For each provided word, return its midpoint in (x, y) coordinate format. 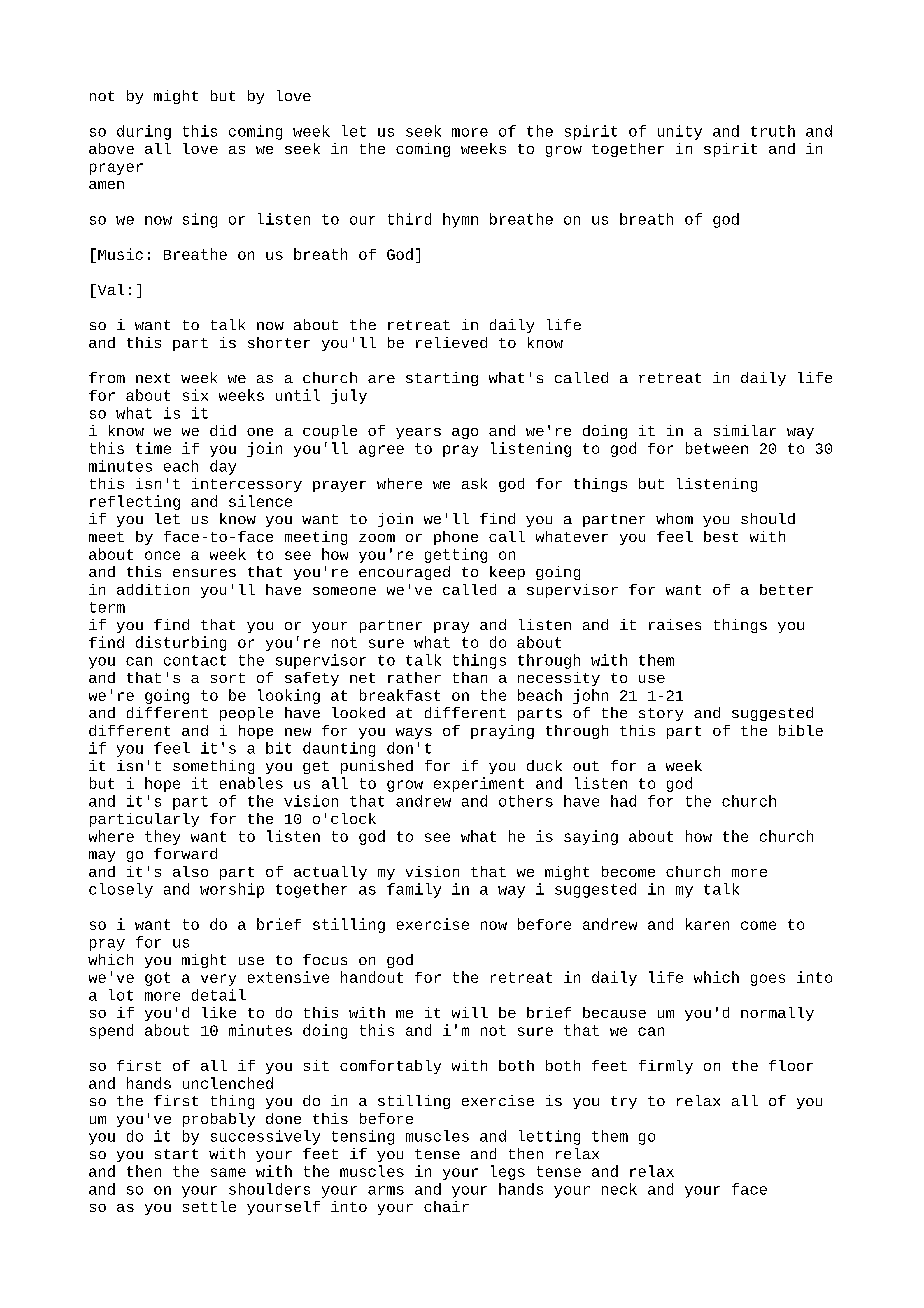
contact (195, 660)
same (228, 1172)
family (414, 890)
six (195, 395)
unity (680, 132)
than (470, 677)
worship (232, 890)
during (144, 132)
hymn (460, 220)
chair (446, 1206)
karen (707, 924)
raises (675, 624)
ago (465, 433)
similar (745, 430)
